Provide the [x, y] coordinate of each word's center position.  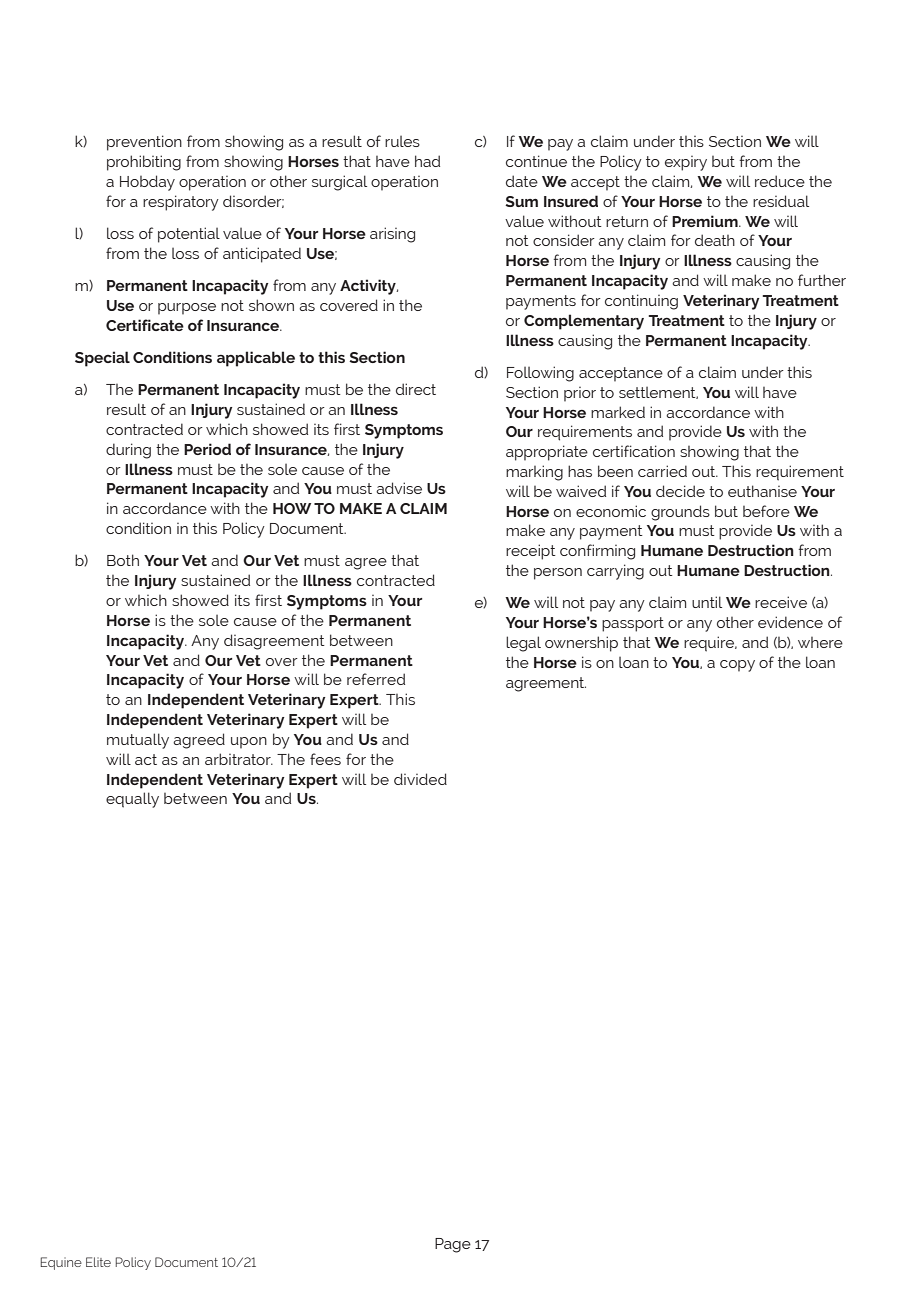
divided [420, 779]
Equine [61, 1263]
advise [399, 488]
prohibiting [144, 163]
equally [132, 800]
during [128, 451]
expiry [686, 163]
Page [453, 1245]
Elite [98, 1262]
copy [737, 666]
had [427, 161]
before [766, 511]
